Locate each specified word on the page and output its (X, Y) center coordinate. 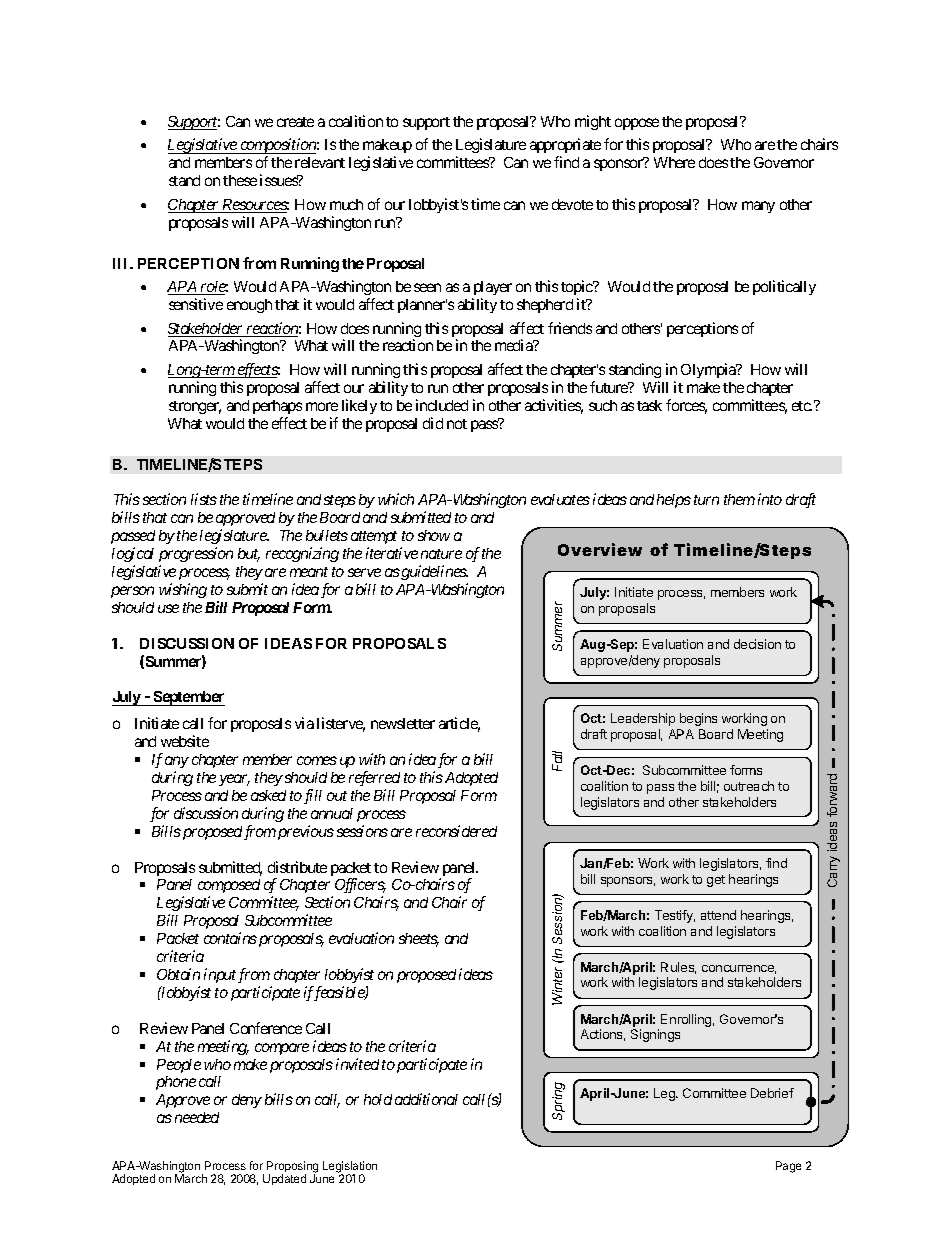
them (739, 499)
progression (196, 554)
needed (197, 1117)
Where (674, 162)
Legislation (350, 1168)
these (240, 180)
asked (268, 795)
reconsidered (456, 831)
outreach (749, 786)
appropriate (565, 147)
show (434, 535)
